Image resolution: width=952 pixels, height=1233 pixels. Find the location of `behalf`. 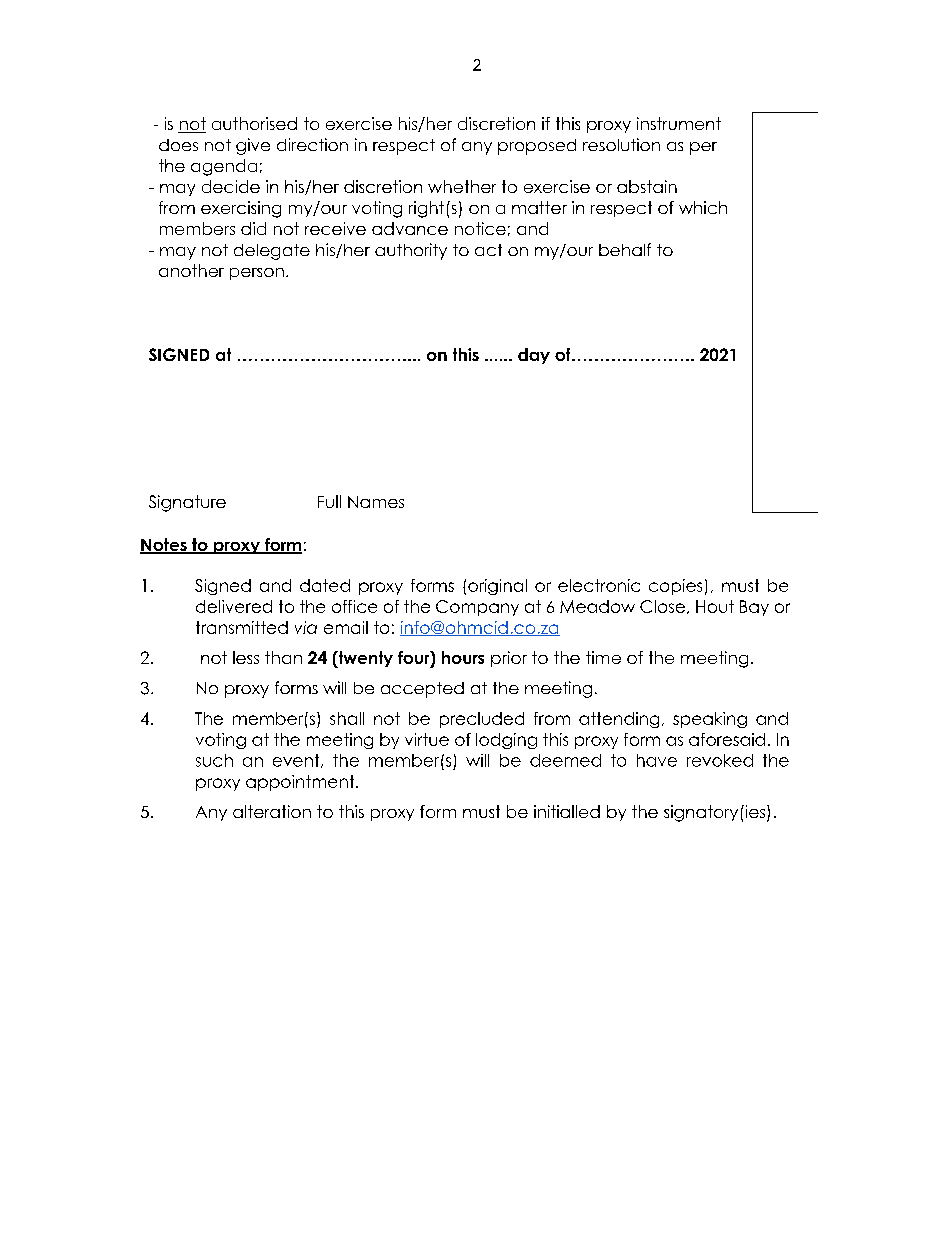

behalf is located at coordinates (625, 249).
